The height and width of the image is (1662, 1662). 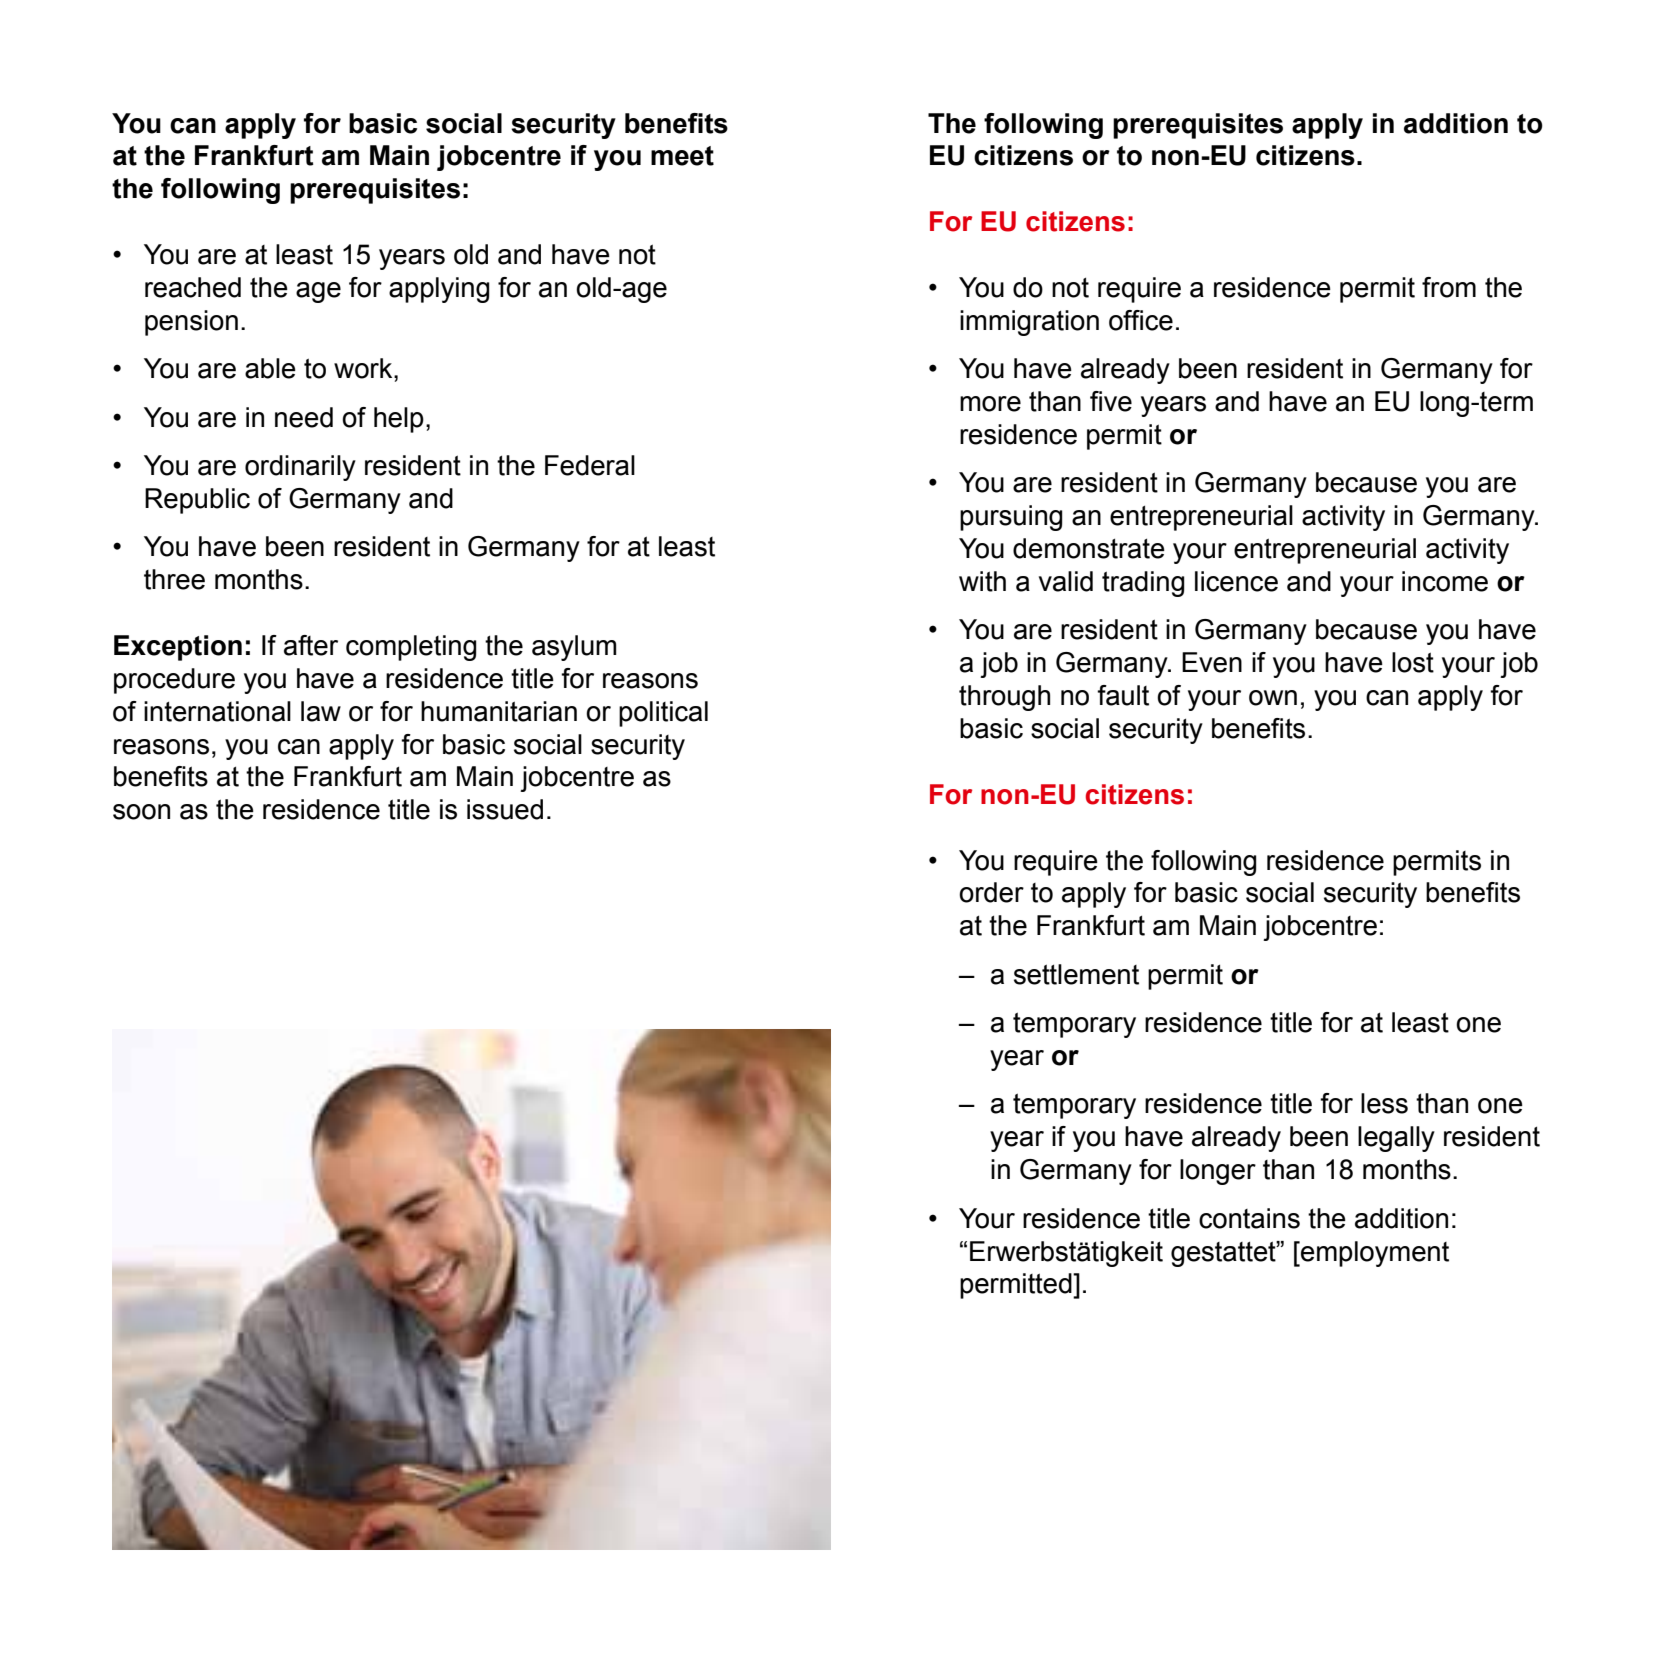 What do you see at coordinates (682, 156) in the image?
I see `meet` at bounding box center [682, 156].
